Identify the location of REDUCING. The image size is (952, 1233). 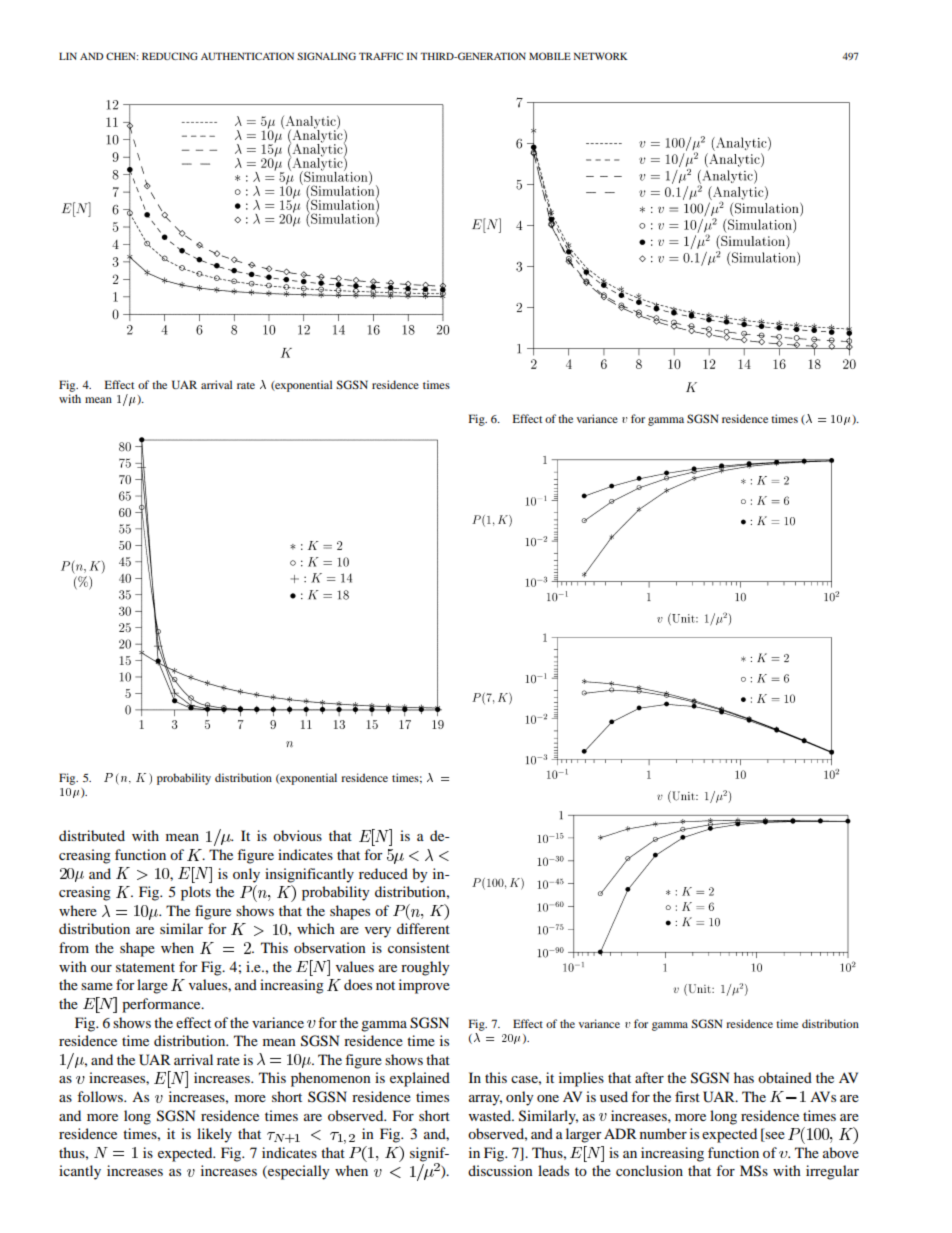
(170, 56).
